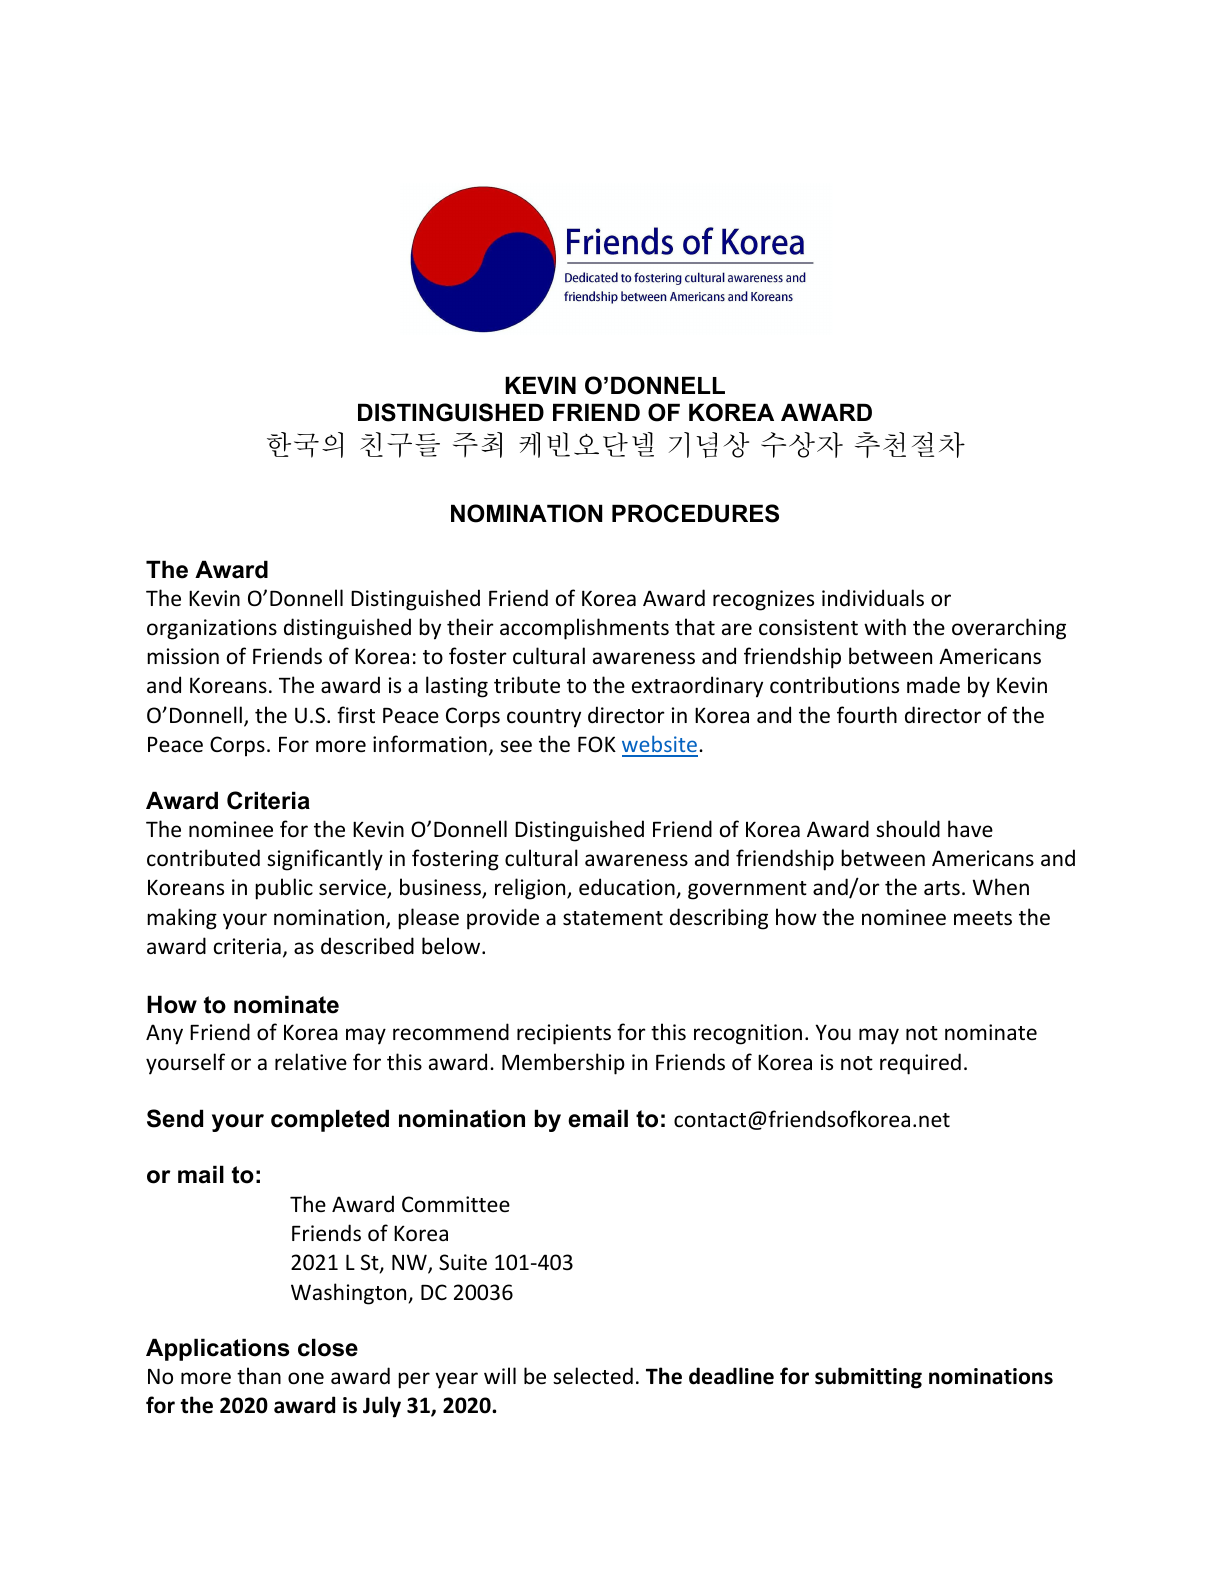 The width and height of the screenshot is (1226, 1586). What do you see at coordinates (695, 513) in the screenshot?
I see `PROCEDURES` at bounding box center [695, 513].
